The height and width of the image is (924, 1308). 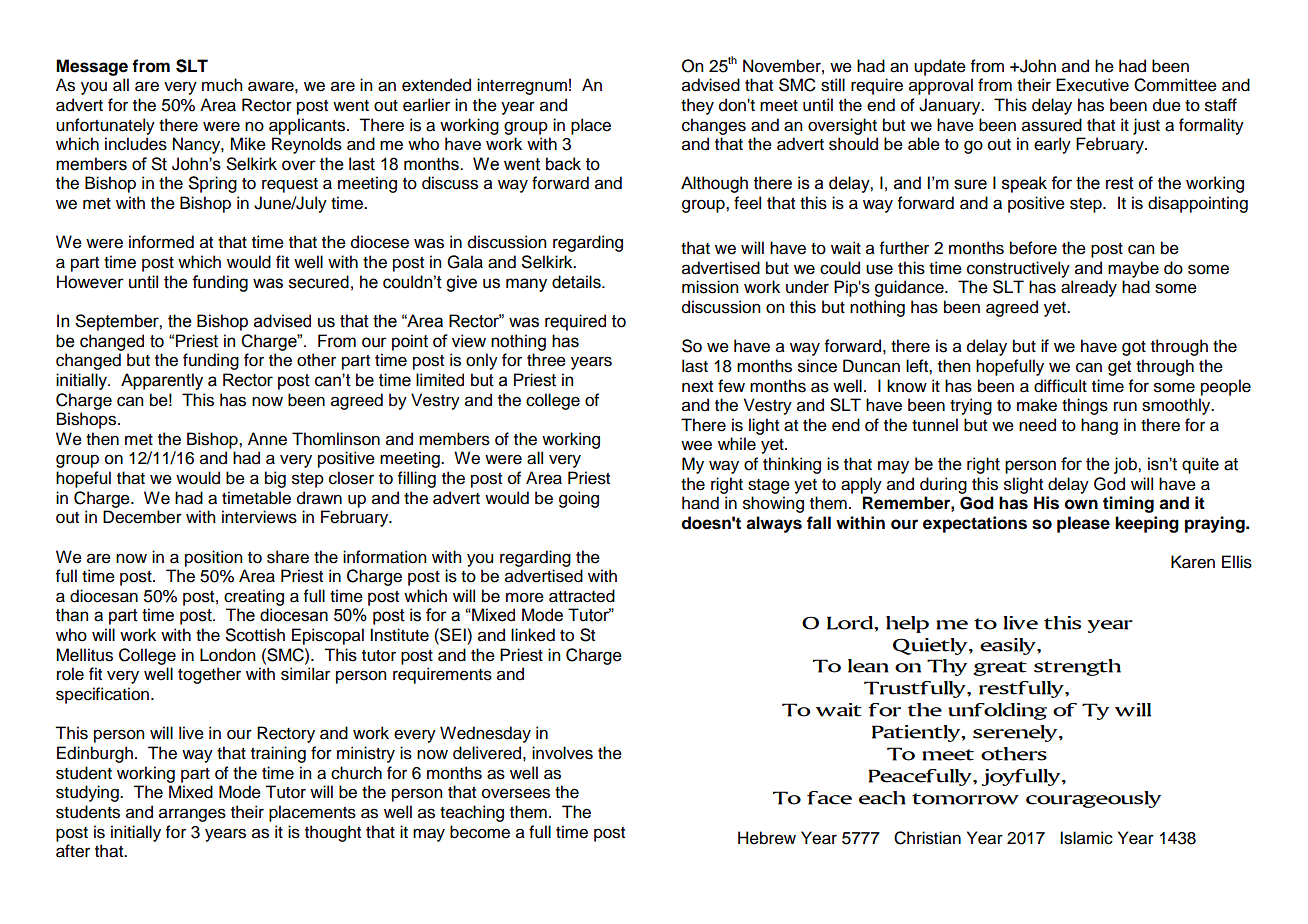 I want to click on Karen, so click(x=1193, y=562).
